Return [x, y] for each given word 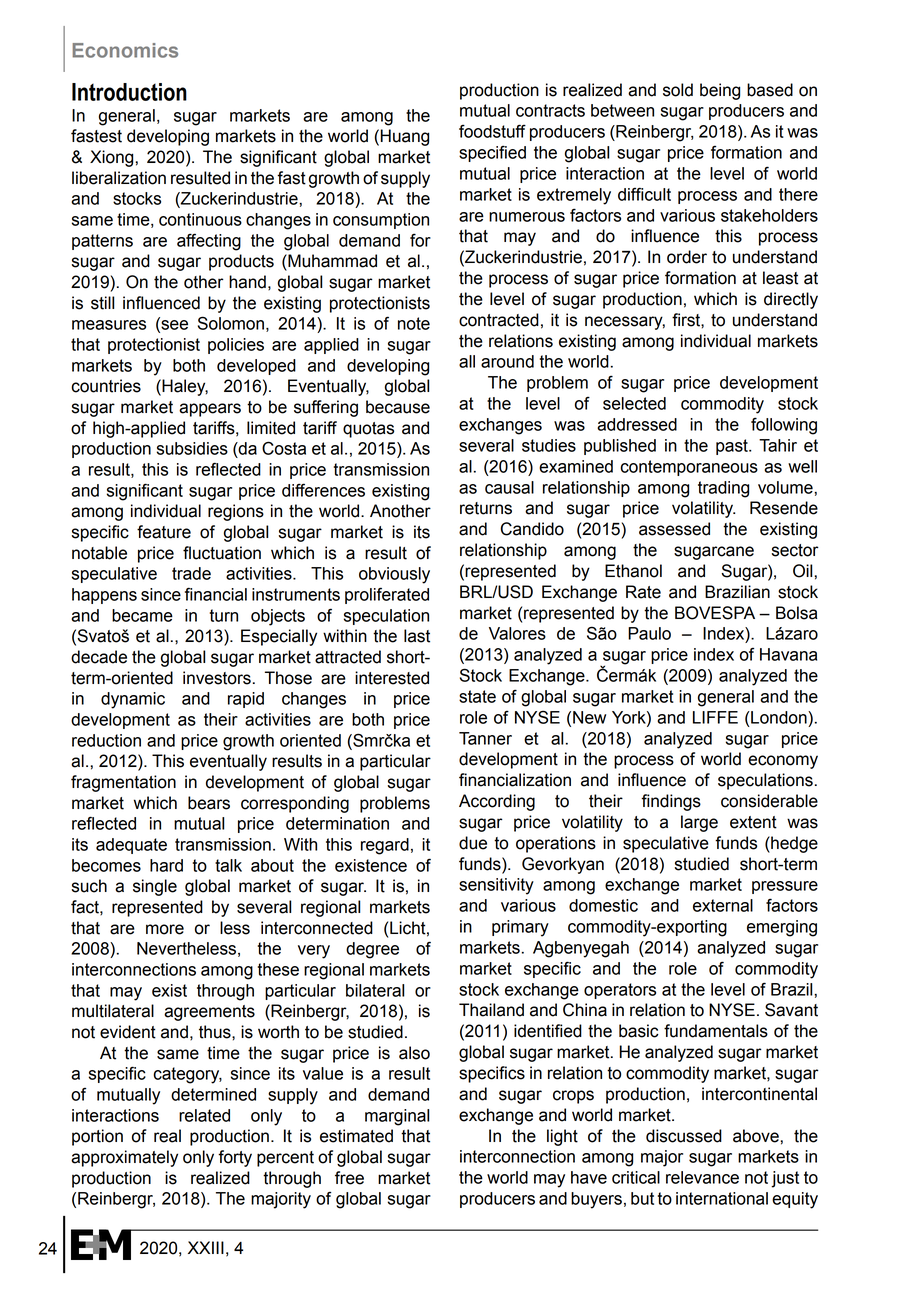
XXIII [206, 1247]
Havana [788, 654]
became [142, 615]
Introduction [129, 92]
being [720, 91]
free [349, 1178]
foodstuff [492, 131]
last [417, 636]
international [722, 1198]
